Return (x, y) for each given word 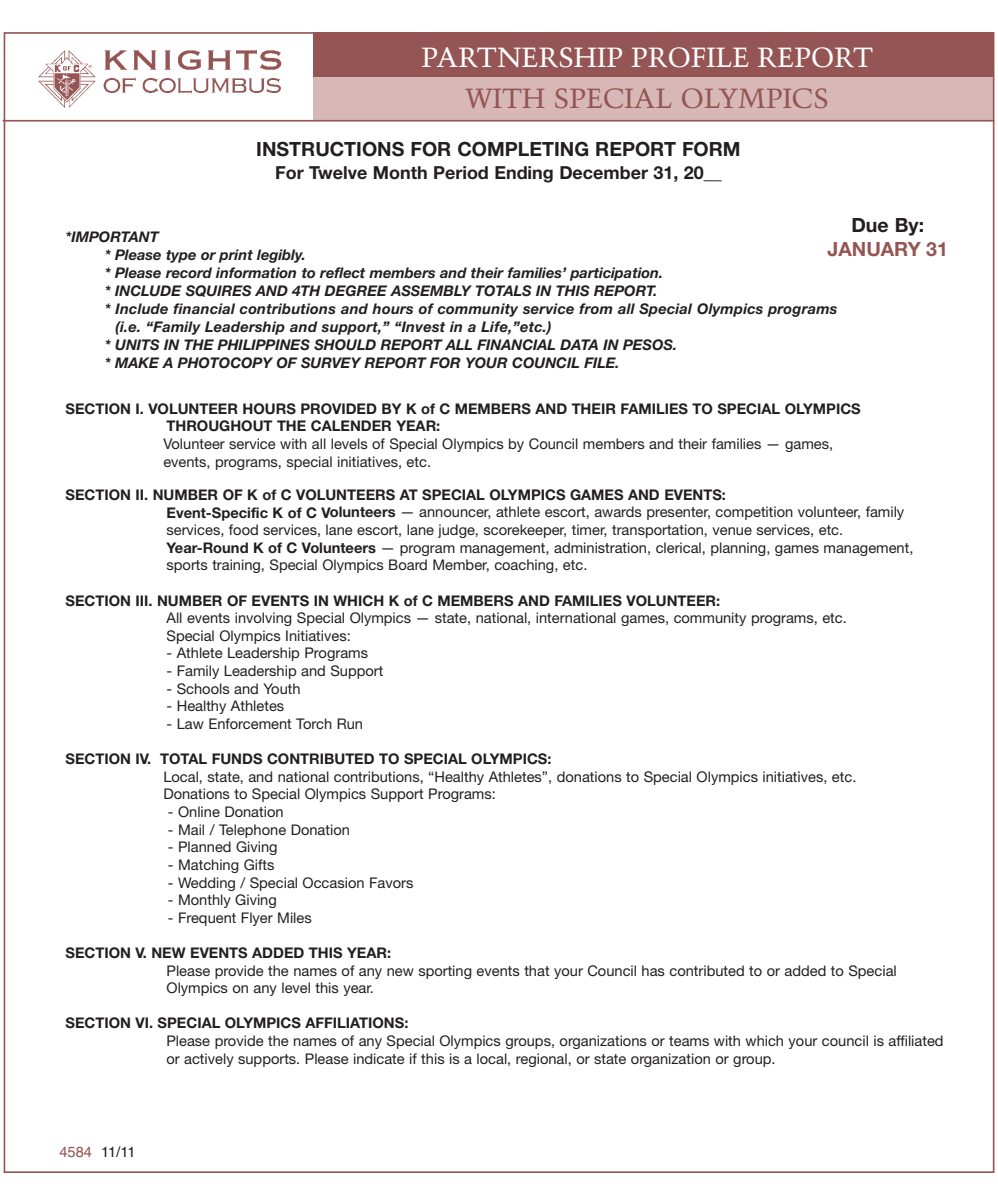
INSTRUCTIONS (330, 149)
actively (209, 1060)
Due (870, 225)
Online (199, 812)
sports (187, 566)
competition (754, 513)
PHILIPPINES (263, 345)
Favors (391, 882)
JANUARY (874, 249)
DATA (579, 344)
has (653, 970)
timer (589, 530)
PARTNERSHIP (522, 57)
